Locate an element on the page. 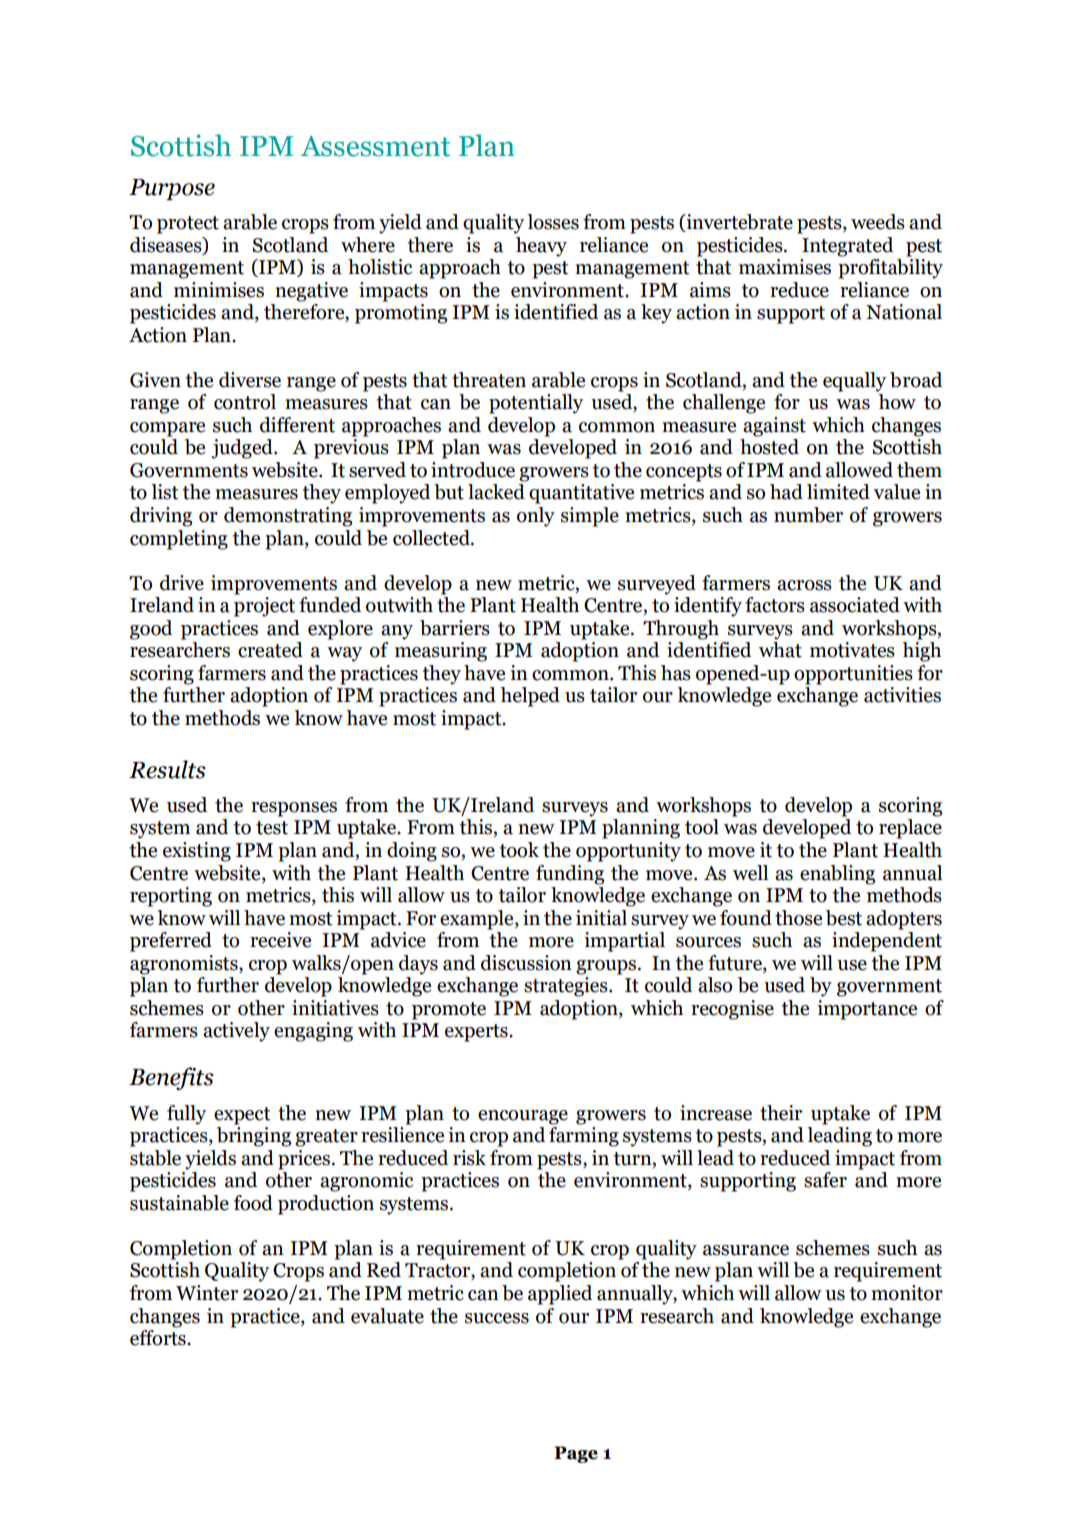  took is located at coordinates (519, 850).
